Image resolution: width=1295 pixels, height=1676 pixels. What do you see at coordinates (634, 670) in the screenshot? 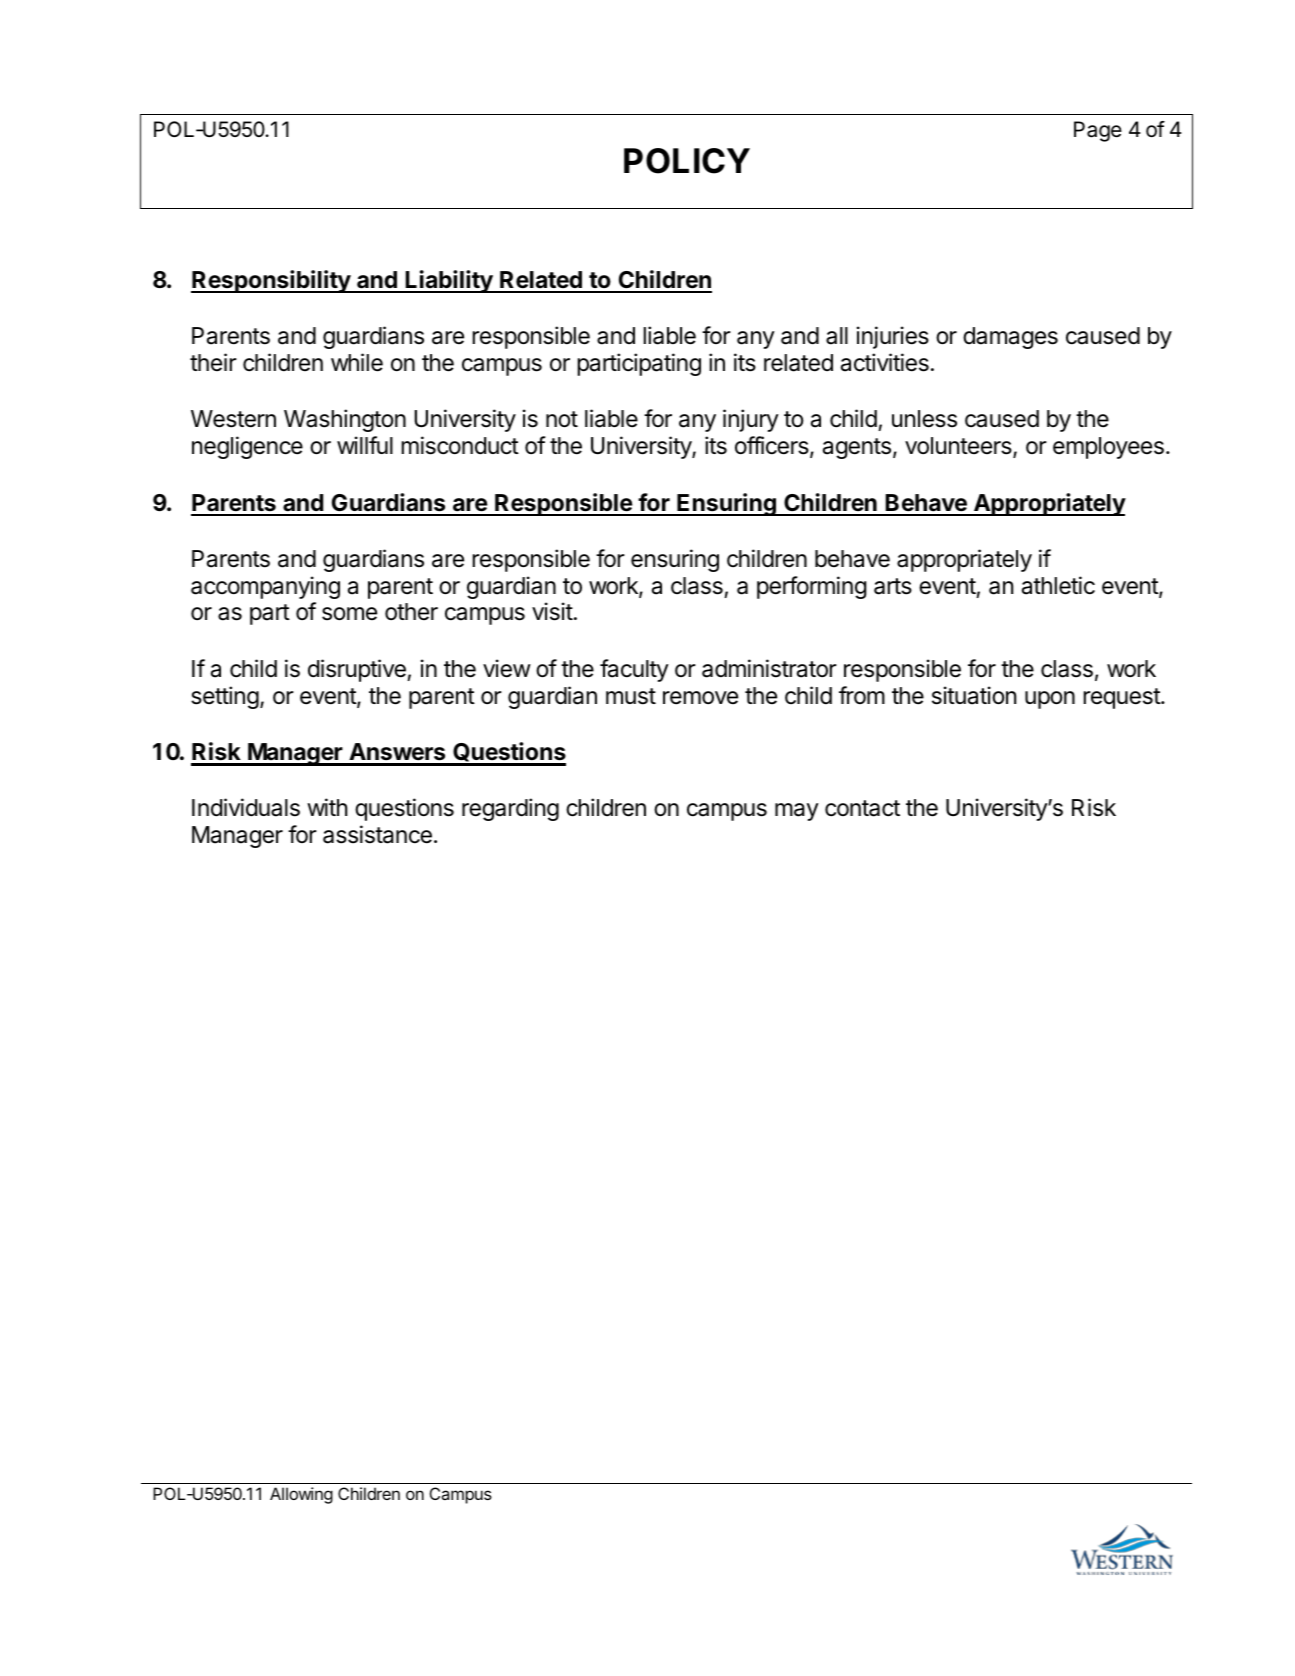
I see `faculty` at bounding box center [634, 670].
